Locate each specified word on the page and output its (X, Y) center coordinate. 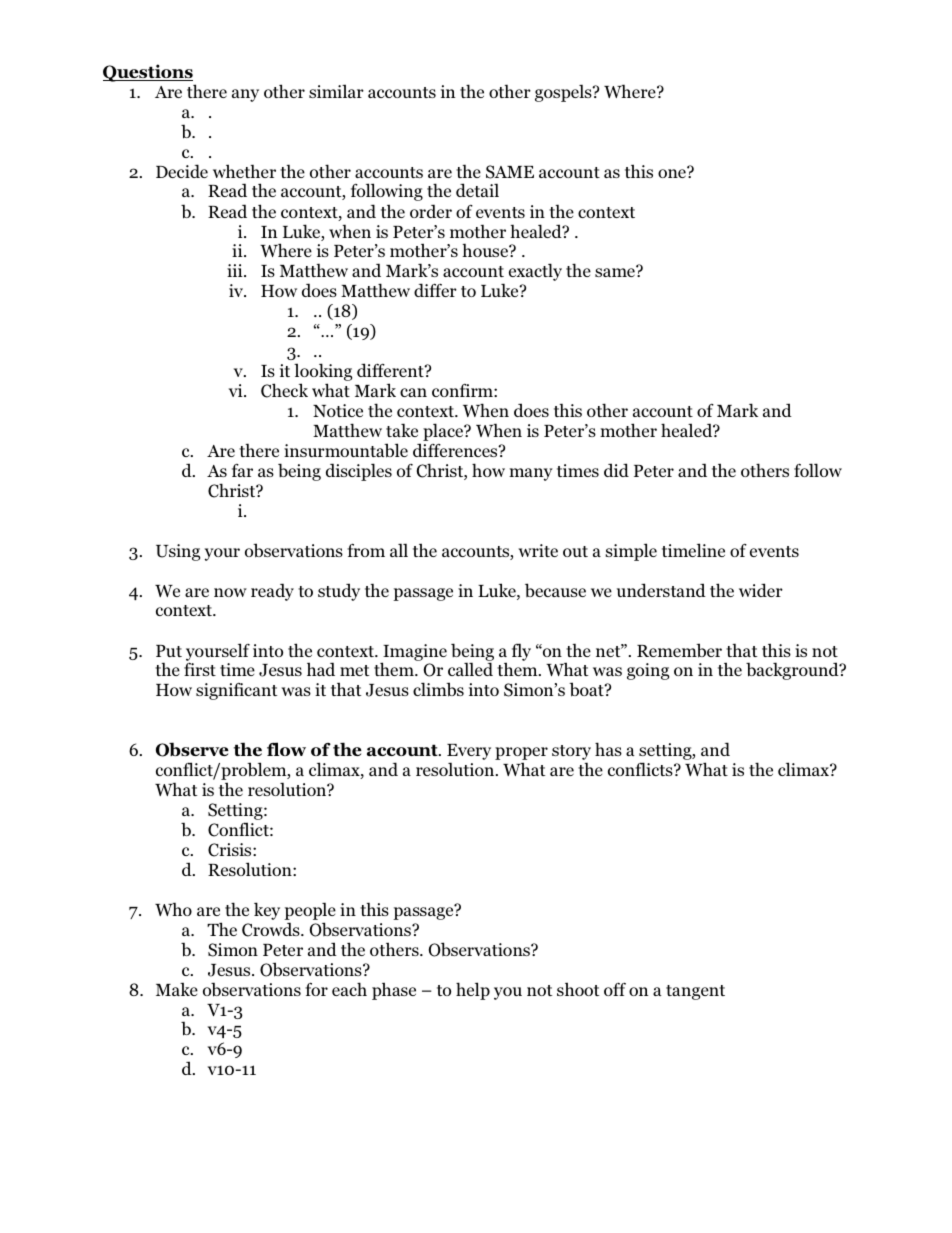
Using (178, 552)
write (538, 550)
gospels (564, 93)
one (673, 172)
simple (631, 552)
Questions (148, 73)
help (473, 991)
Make (177, 989)
